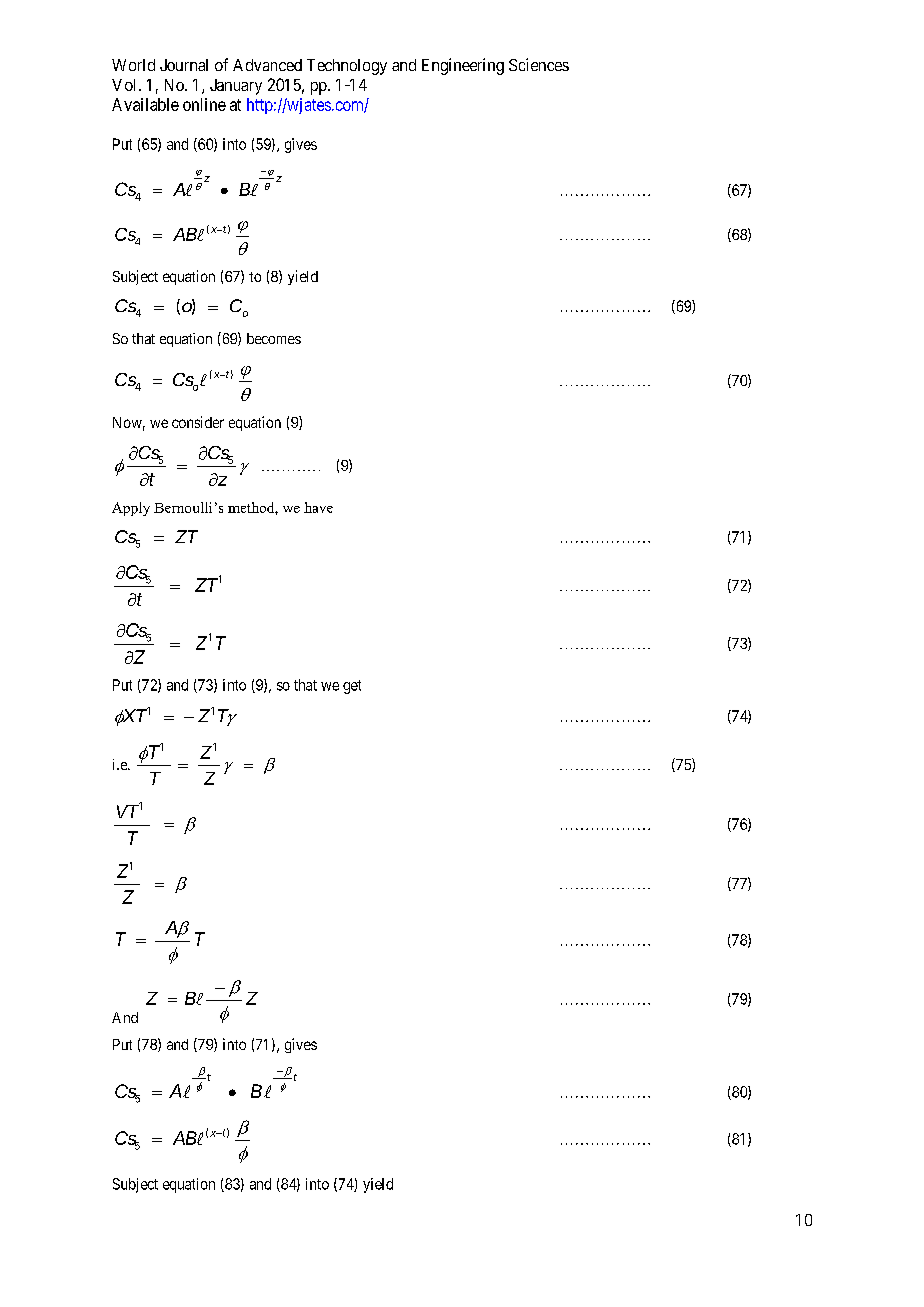  Describe the element at coordinates (318, 507) in the screenshot. I see `have` at that location.
